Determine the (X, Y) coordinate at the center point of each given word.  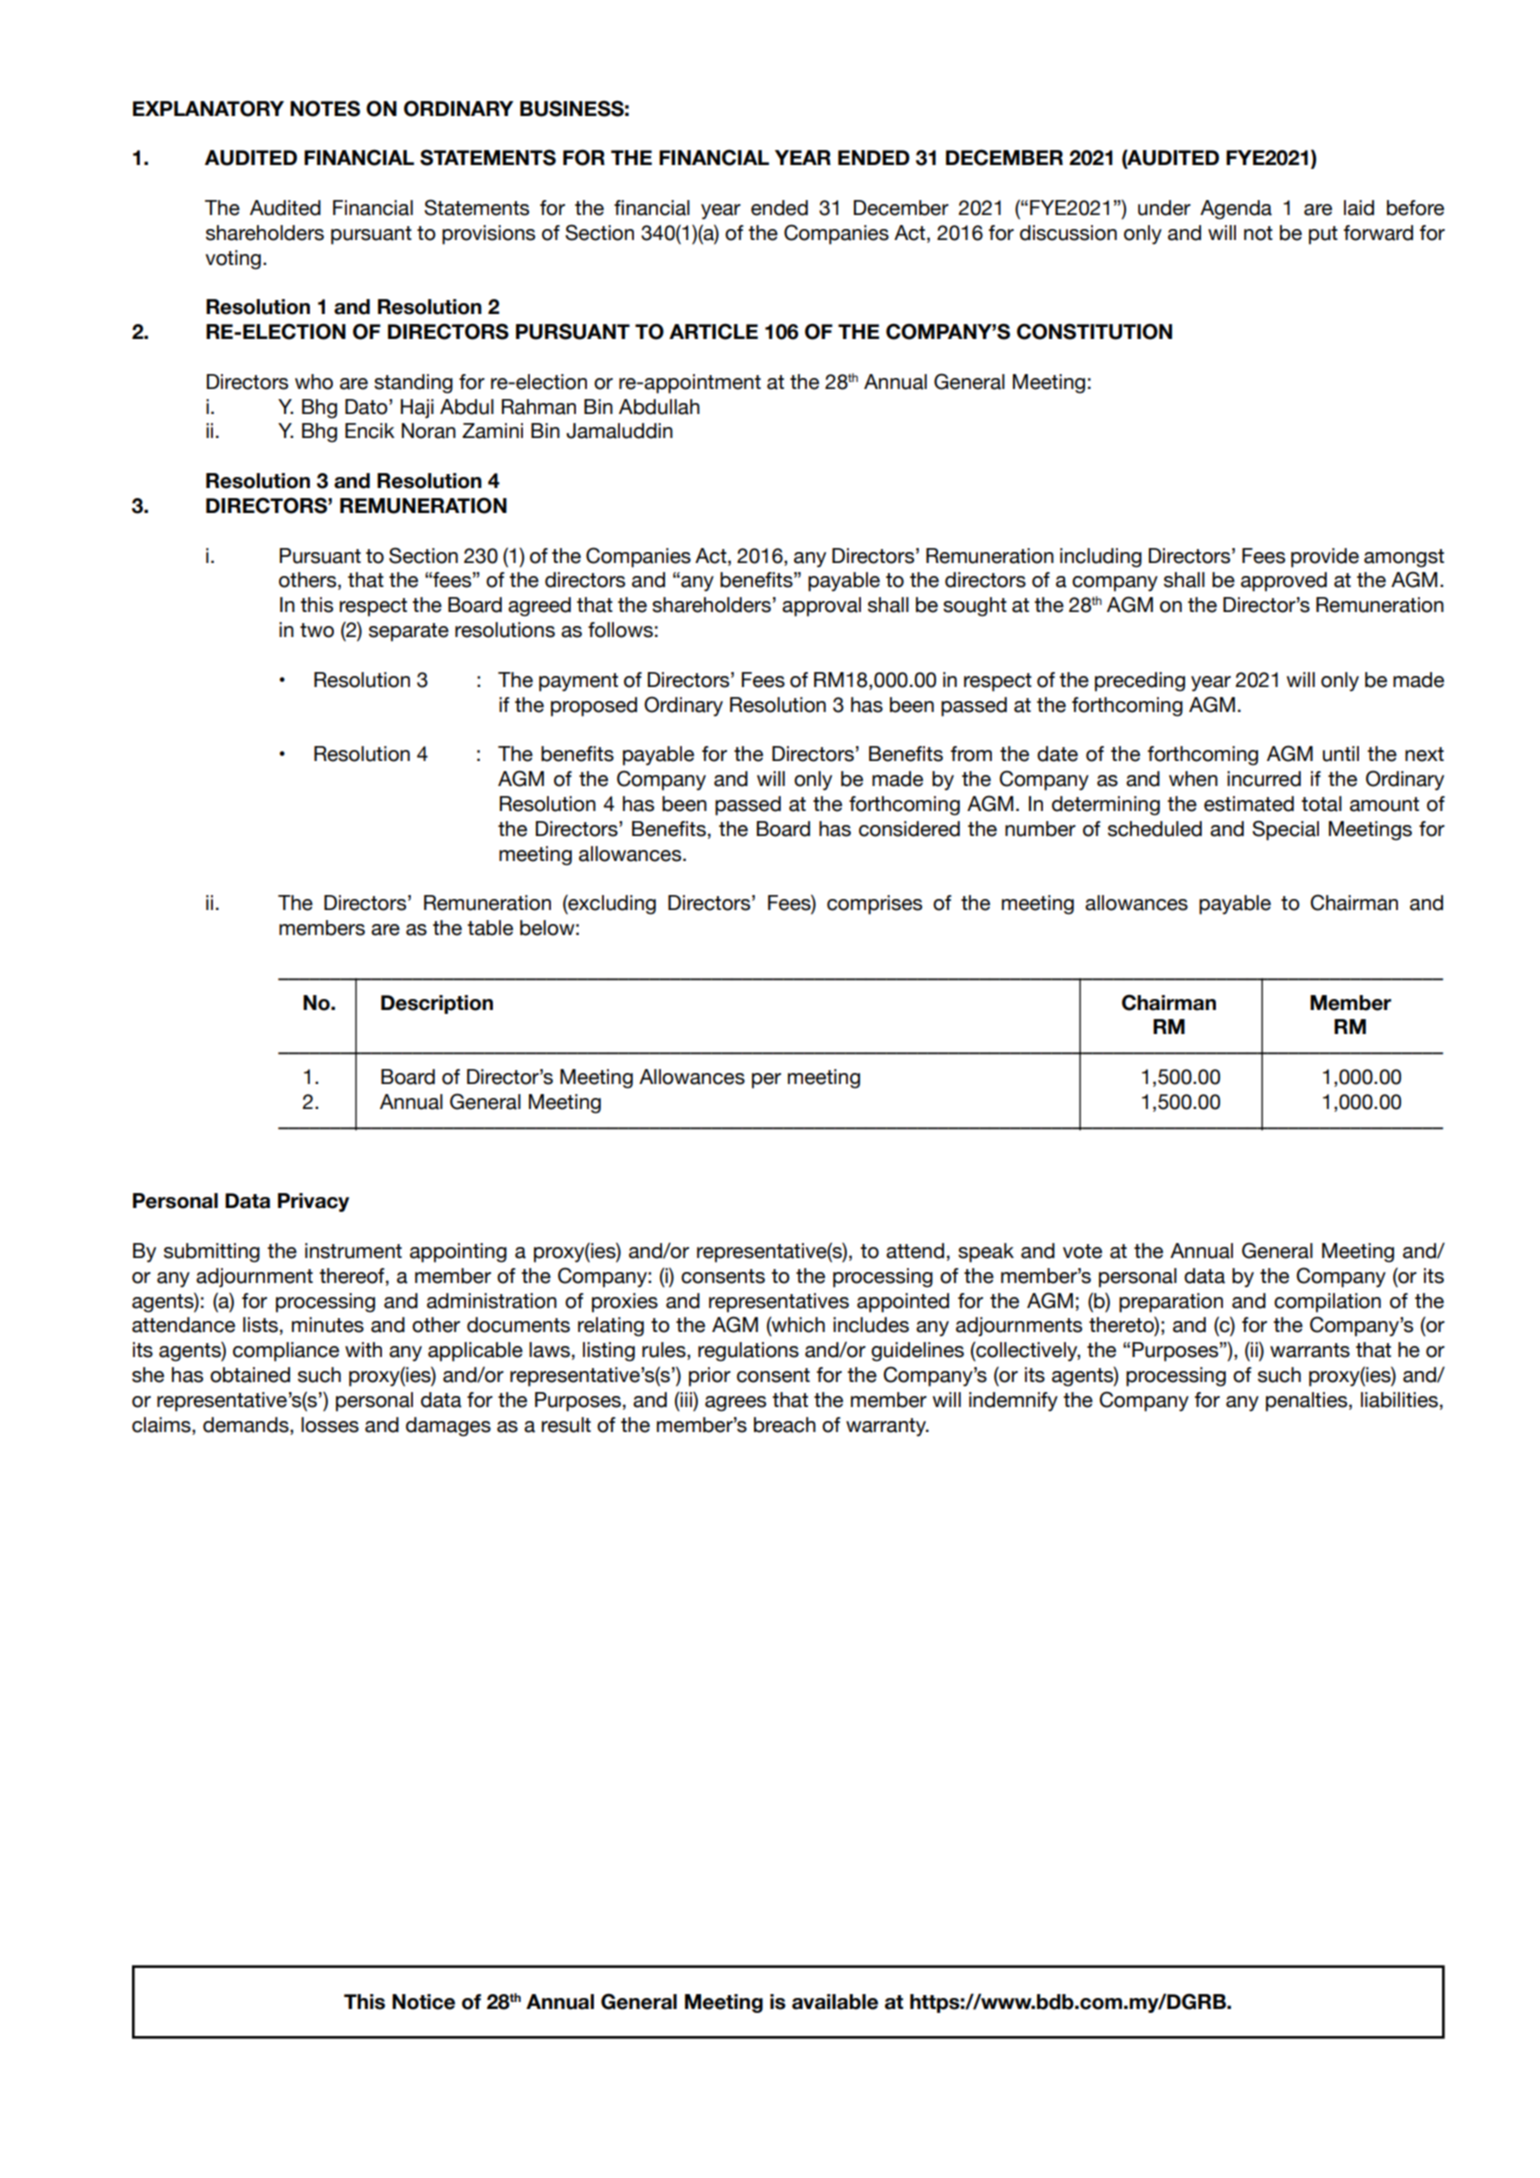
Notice (423, 2002)
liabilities (1399, 1400)
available (835, 2002)
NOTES (325, 108)
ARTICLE (713, 331)
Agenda (1236, 210)
